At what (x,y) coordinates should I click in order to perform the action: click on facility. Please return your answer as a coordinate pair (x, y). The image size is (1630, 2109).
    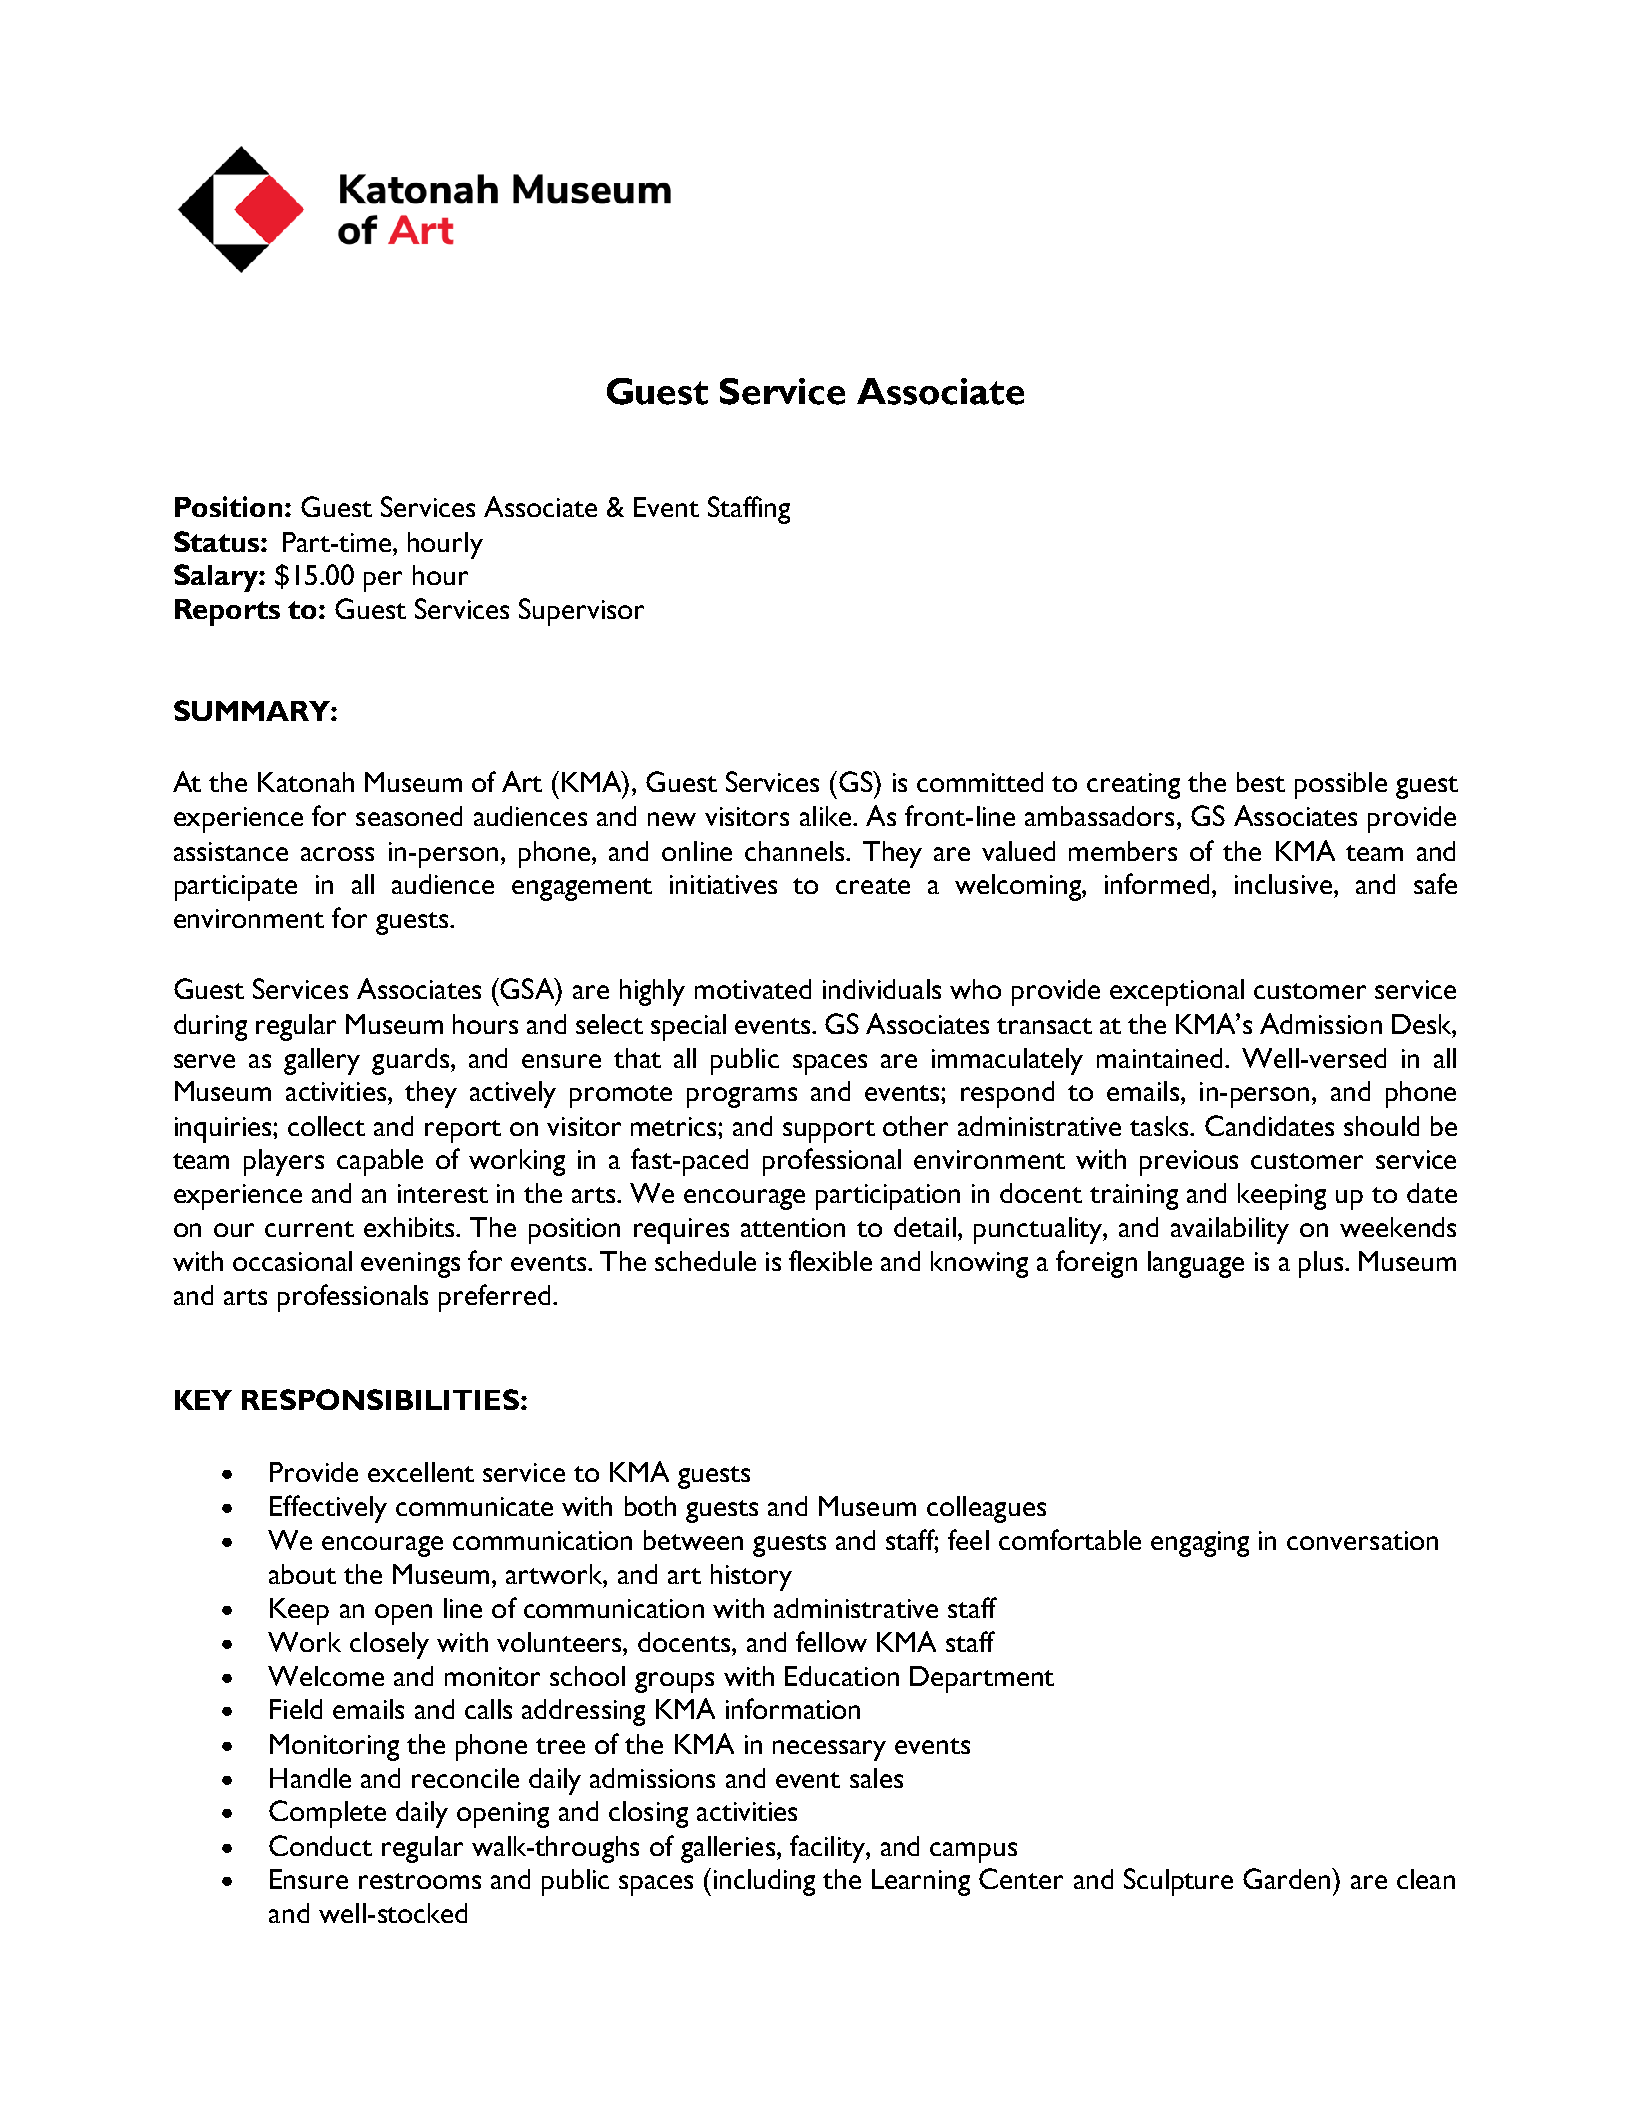
    Looking at the image, I should click on (828, 1849).
